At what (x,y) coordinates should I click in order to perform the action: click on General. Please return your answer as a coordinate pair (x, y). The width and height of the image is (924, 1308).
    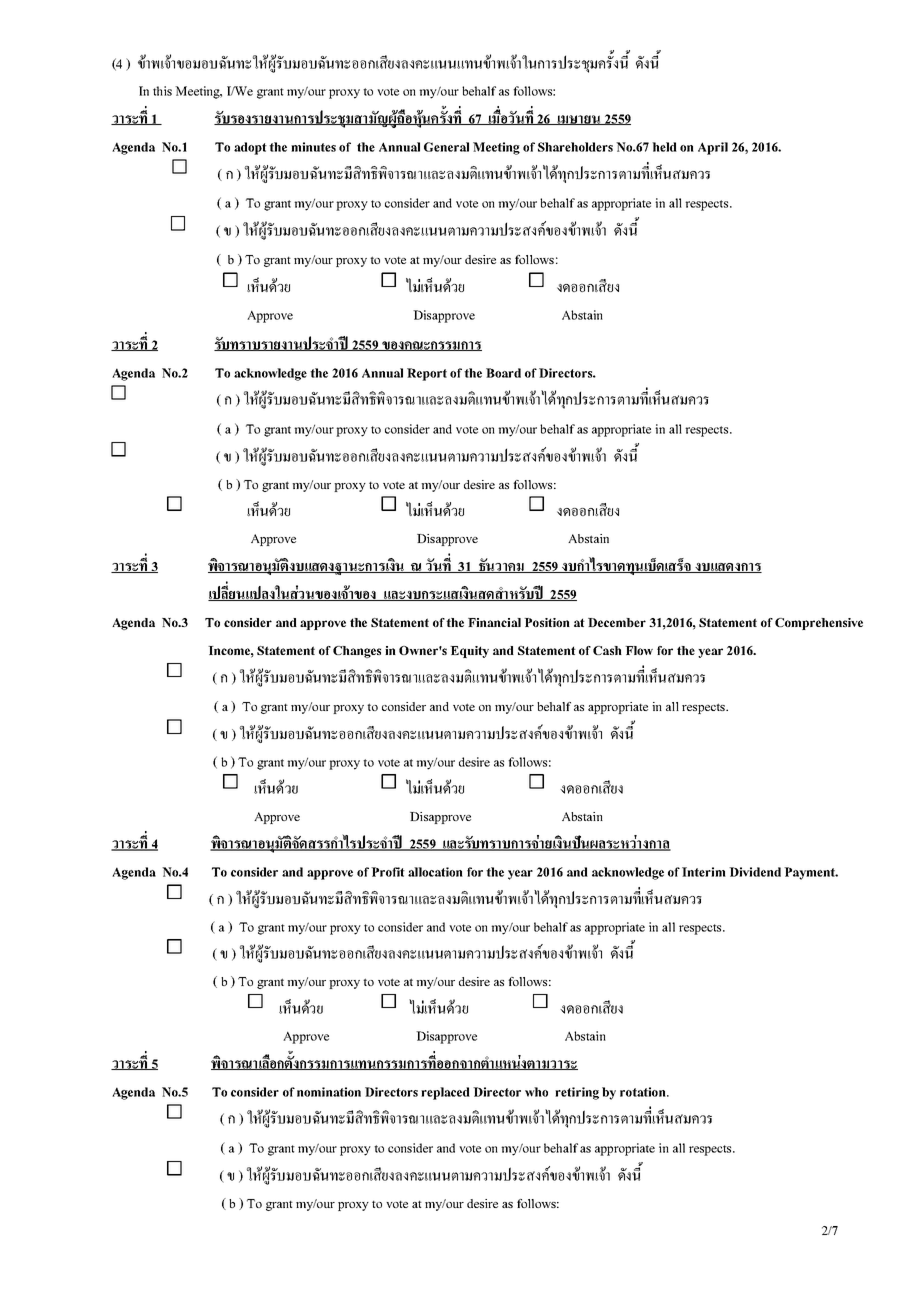
    Looking at the image, I should click on (446, 147).
